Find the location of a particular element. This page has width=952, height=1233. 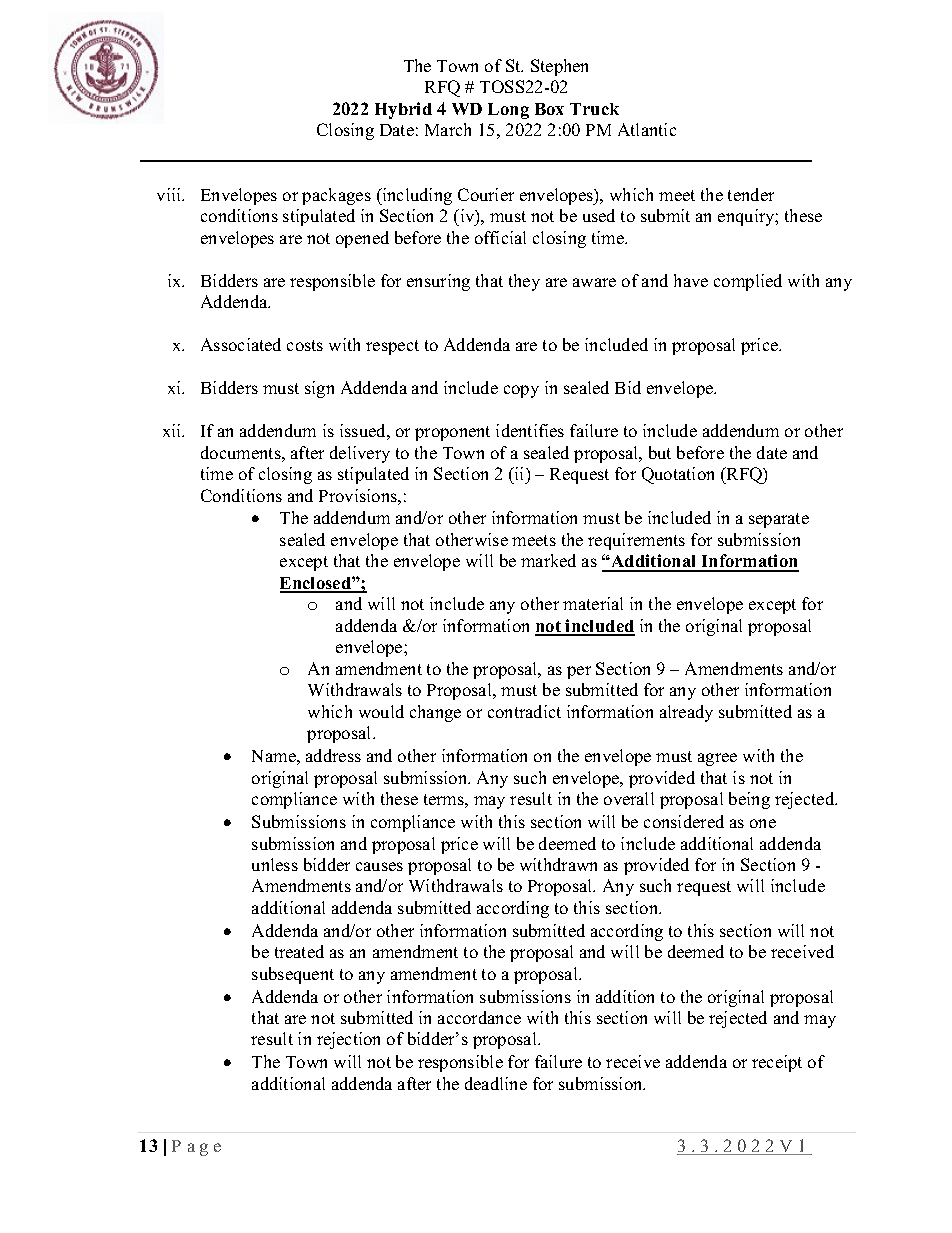

Atlantic is located at coordinates (647, 129).
